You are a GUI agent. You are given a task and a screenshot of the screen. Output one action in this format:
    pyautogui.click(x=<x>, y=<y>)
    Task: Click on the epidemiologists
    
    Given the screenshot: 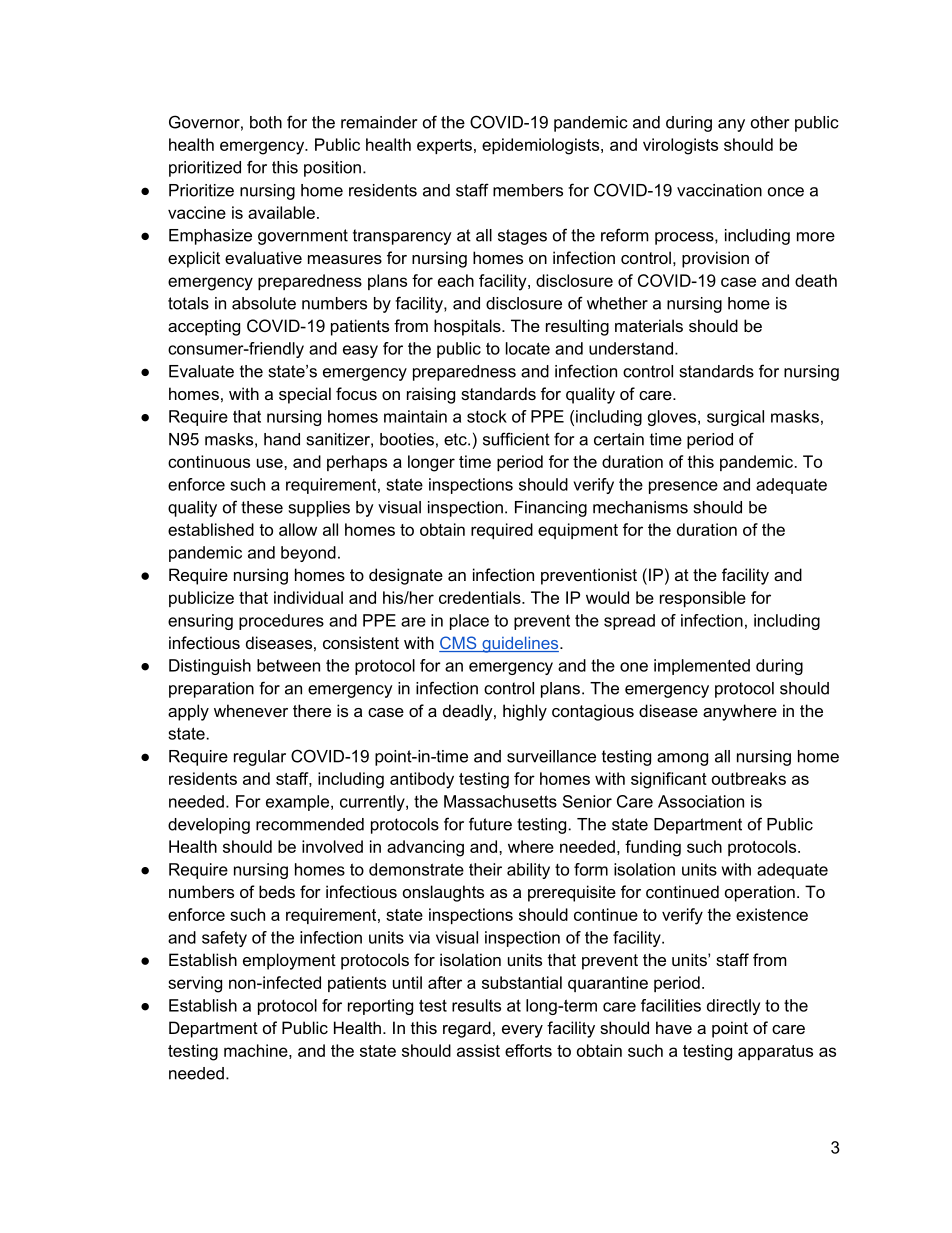 What is the action you would take?
    pyautogui.click(x=542, y=146)
